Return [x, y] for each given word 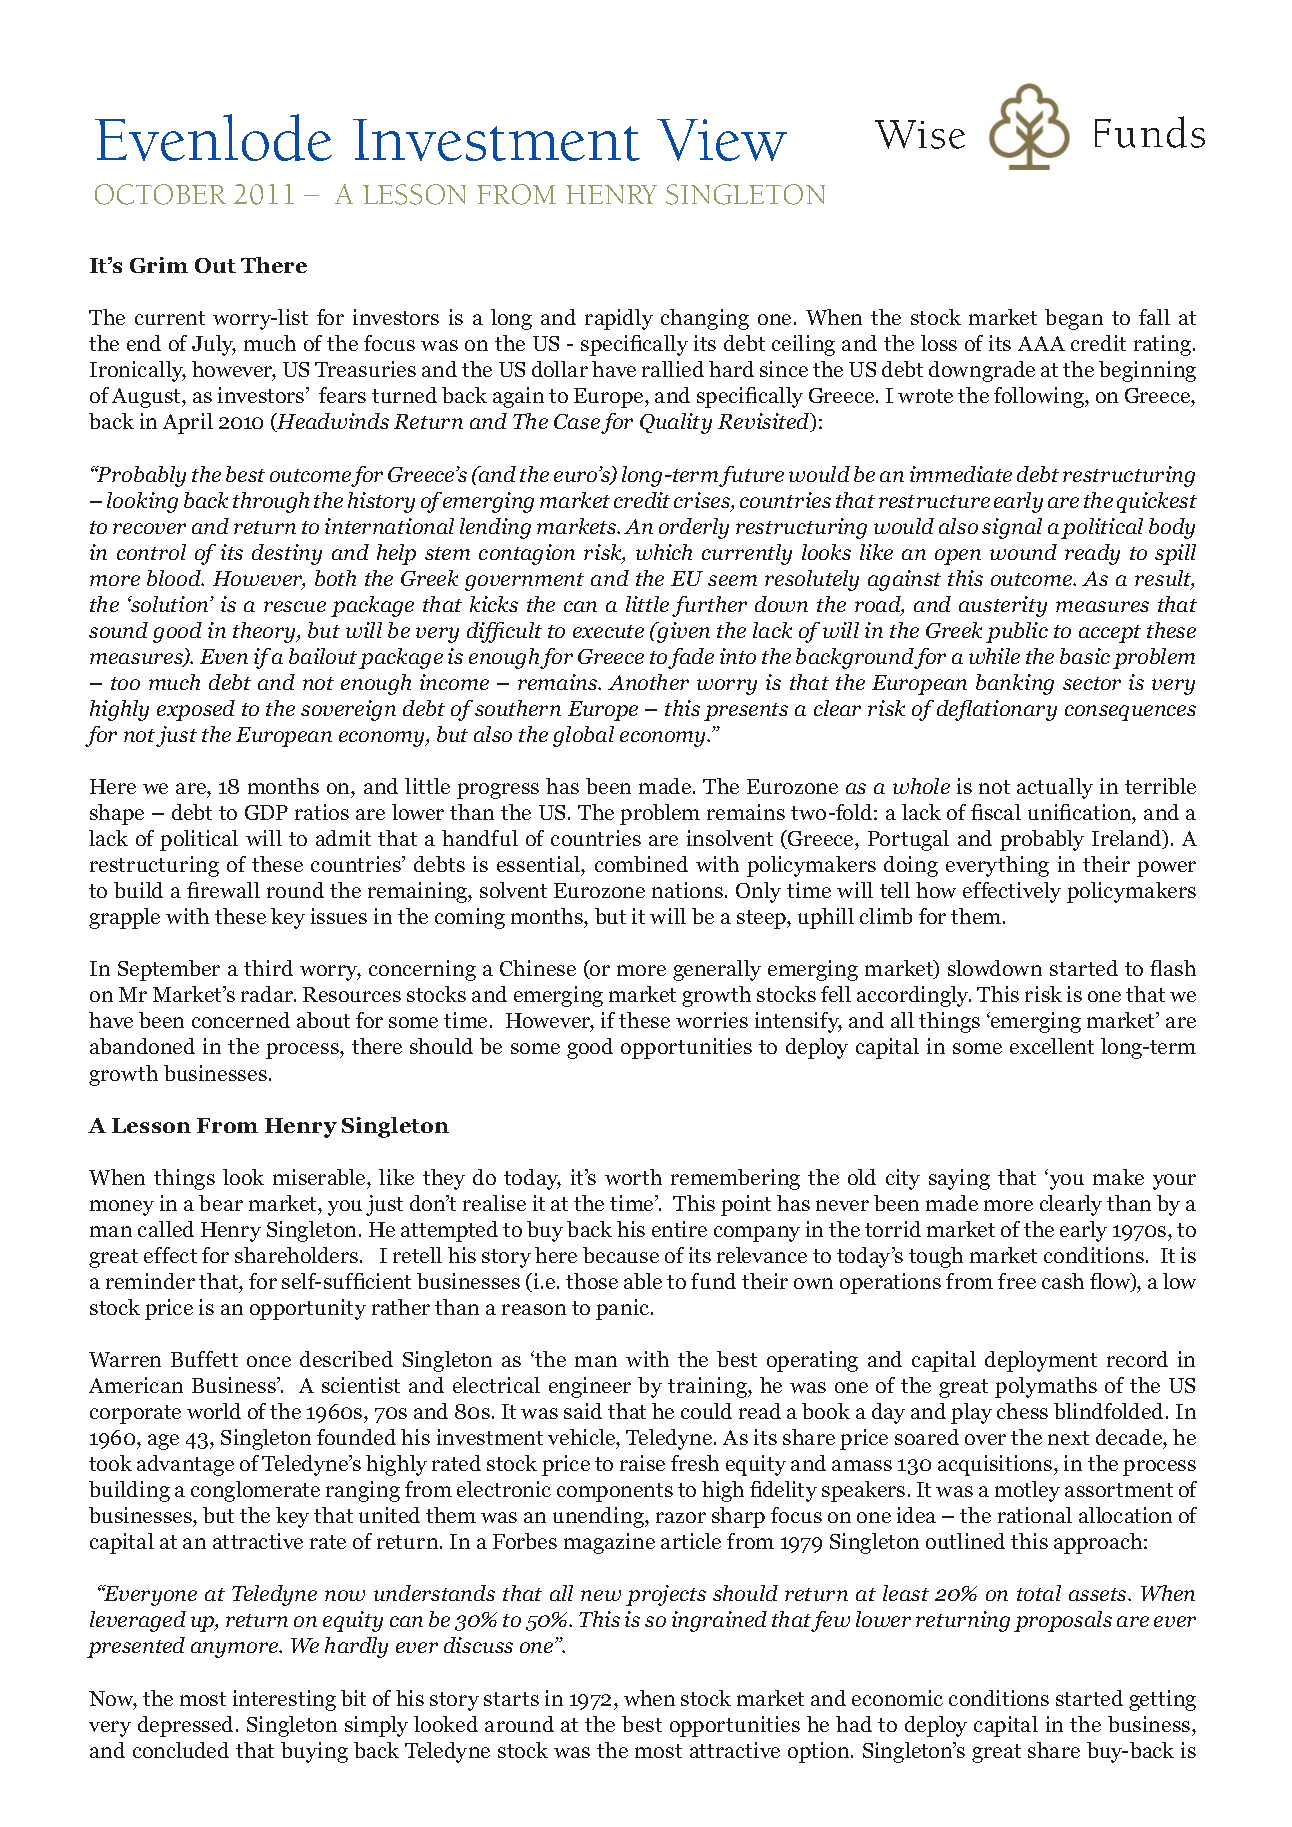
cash [1063, 1281]
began [1074, 319]
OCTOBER [160, 194]
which [664, 552]
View [722, 140]
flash [1173, 968]
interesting [284, 1700]
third [268, 968]
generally [717, 970]
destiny [287, 554]
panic [624, 1309]
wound [1023, 552]
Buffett [204, 1359]
